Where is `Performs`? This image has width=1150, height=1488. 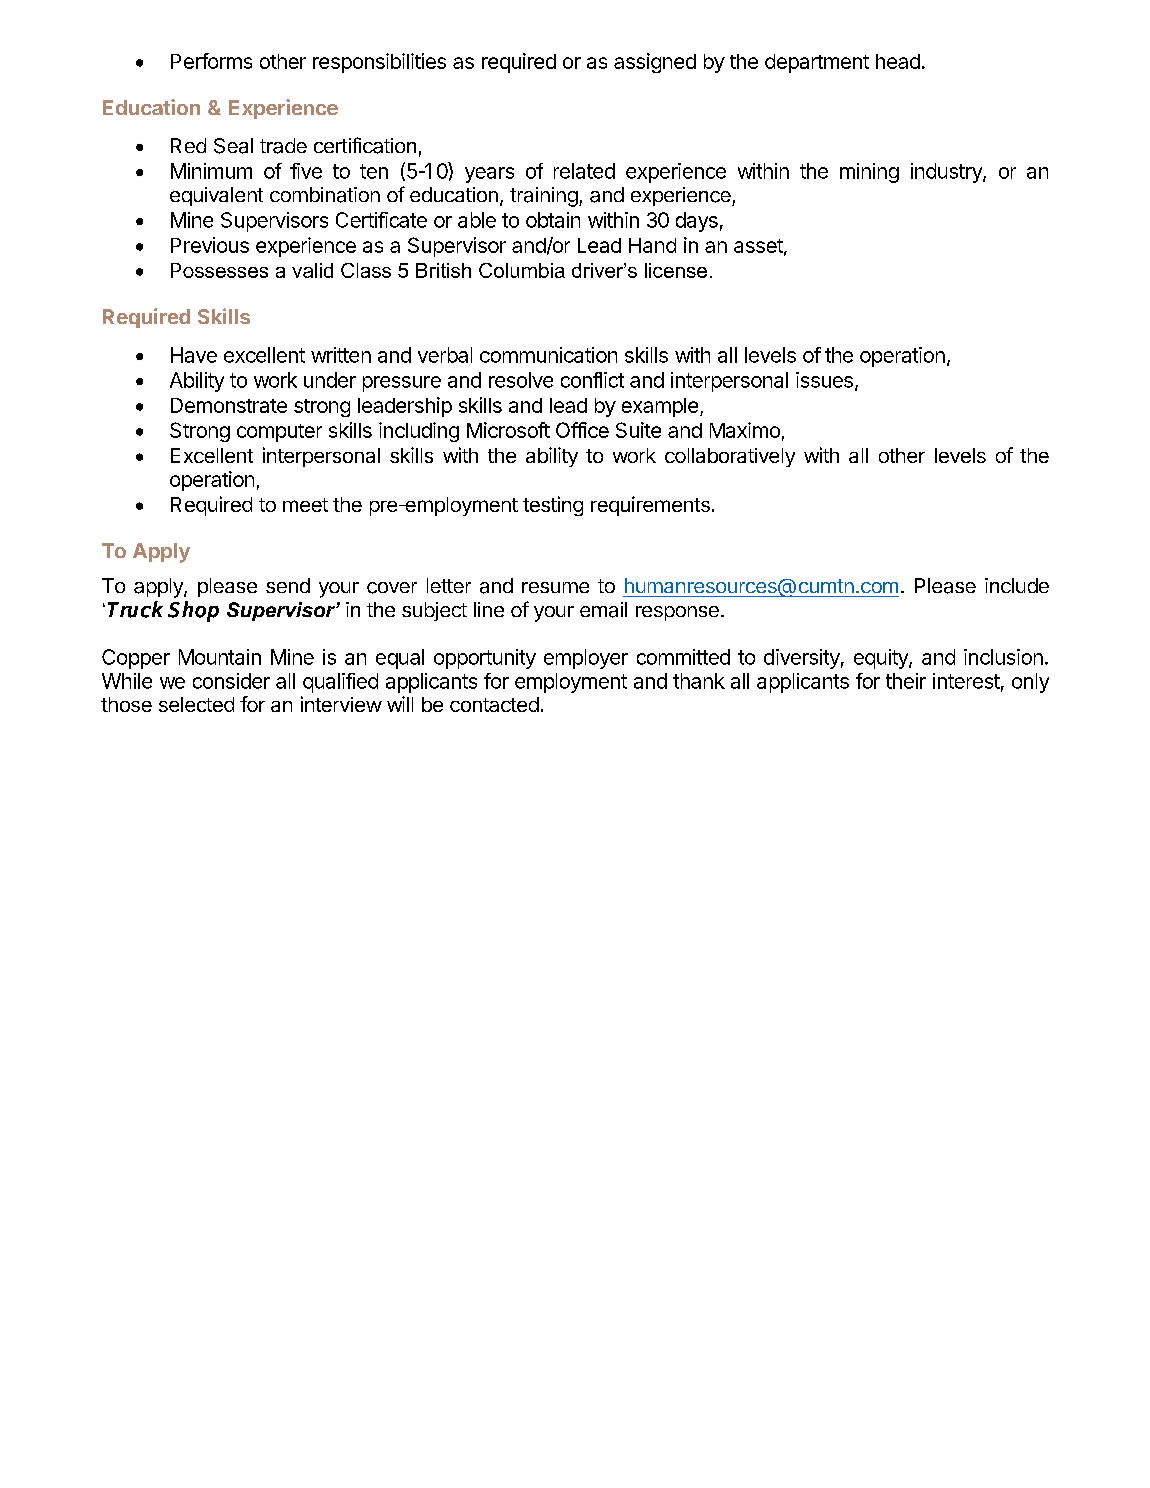
Performs is located at coordinates (211, 61).
